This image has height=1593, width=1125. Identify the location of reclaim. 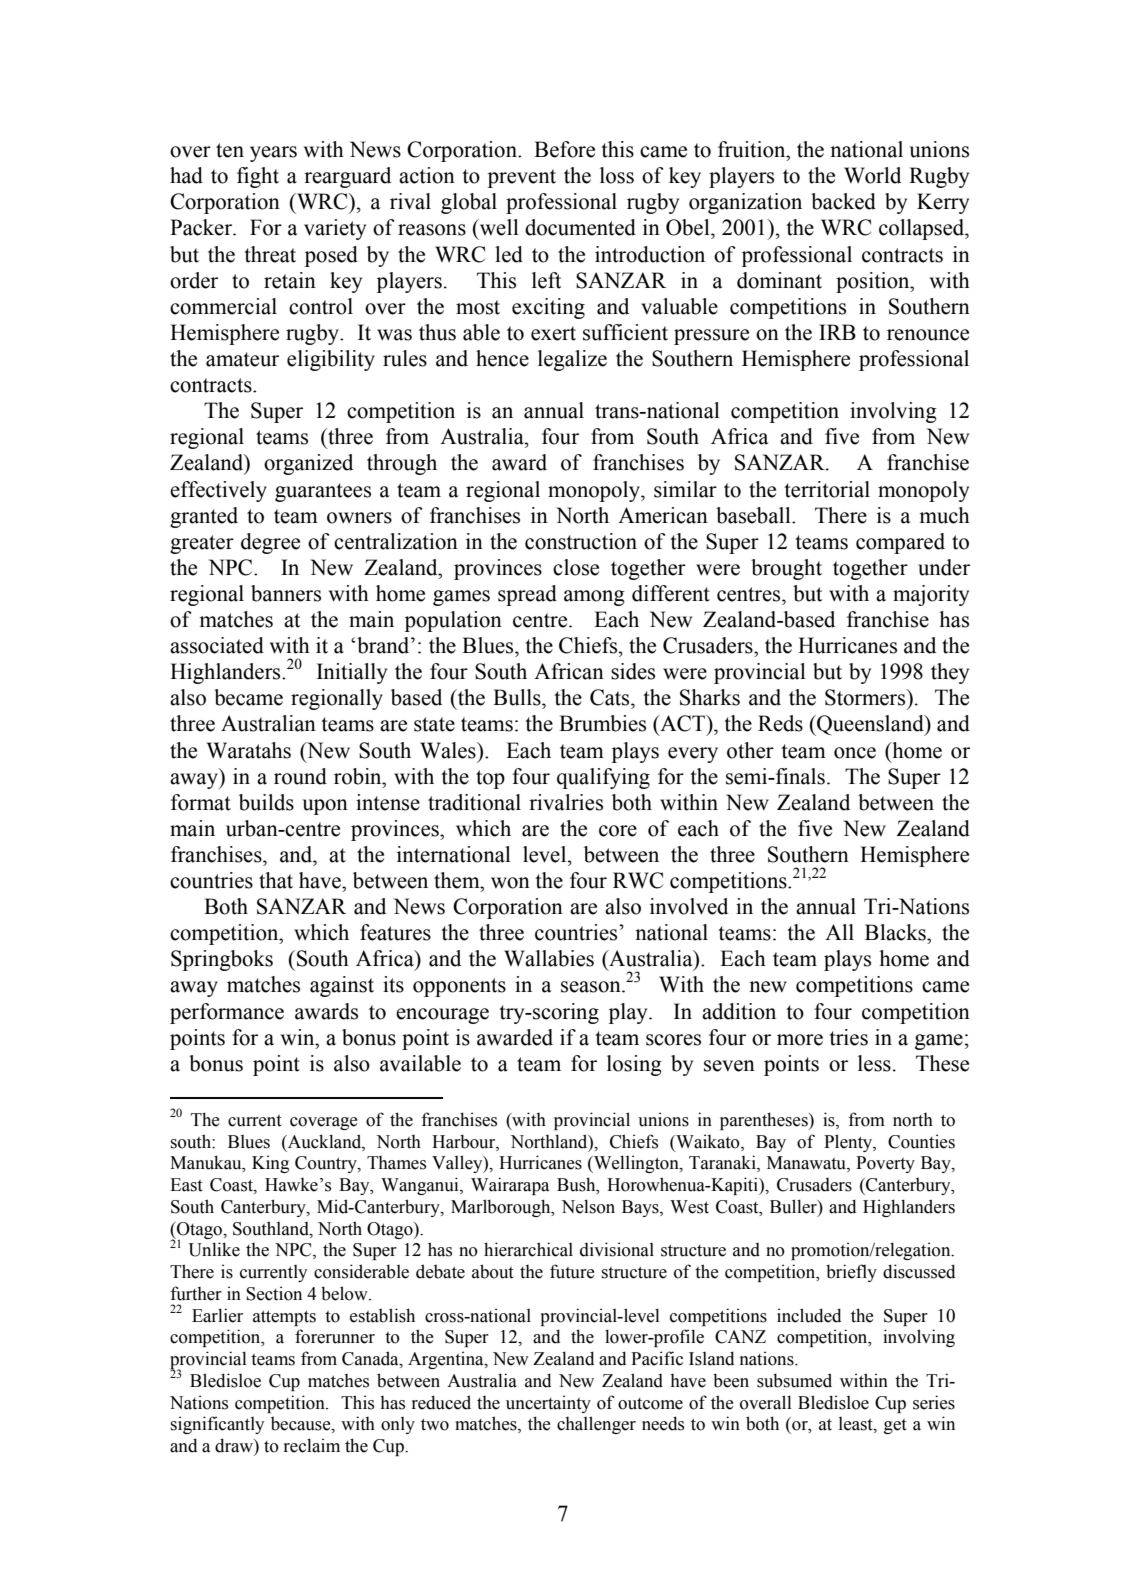
(312, 1445).
